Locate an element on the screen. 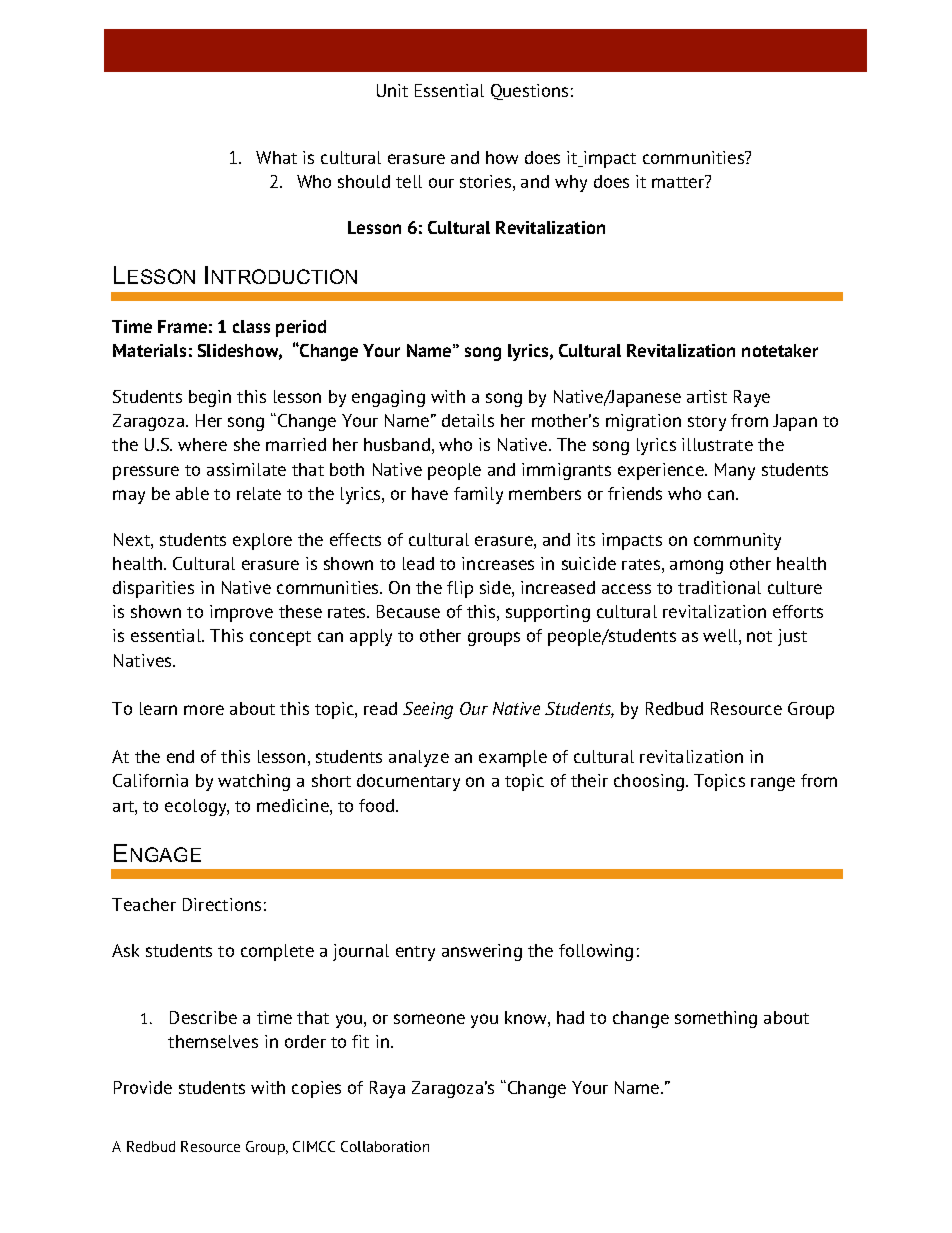 The width and height of the screenshot is (952, 1233). What is located at coordinates (276, 157).
